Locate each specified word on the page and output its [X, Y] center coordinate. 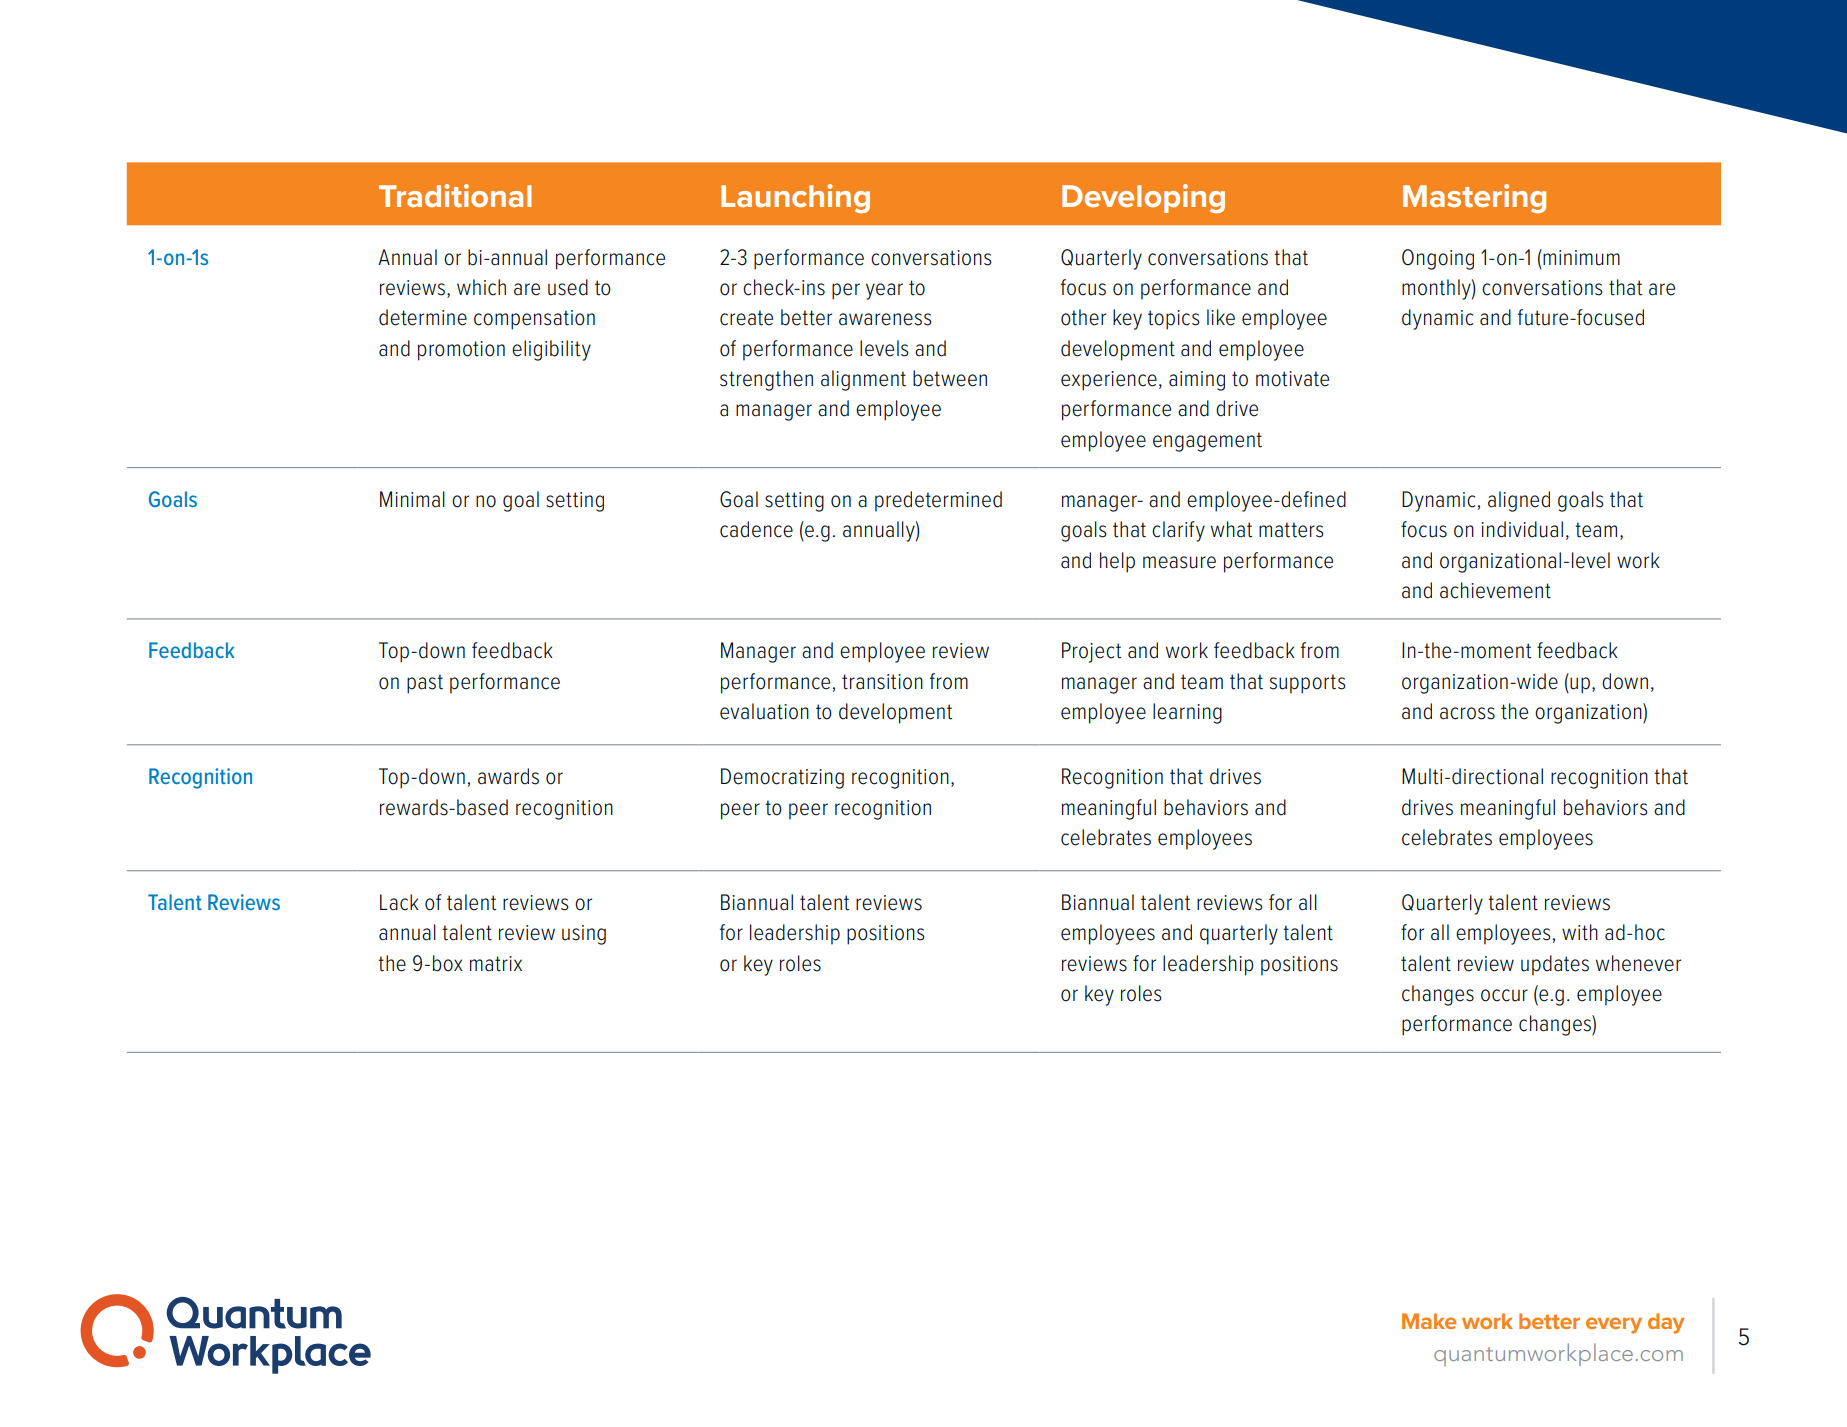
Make [1429, 1321]
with [1580, 932]
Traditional [455, 195]
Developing [1143, 198]
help [1117, 562]
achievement [1495, 590]
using [584, 935]
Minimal [412, 499]
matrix [496, 964]
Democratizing [782, 778]
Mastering [1474, 198]
